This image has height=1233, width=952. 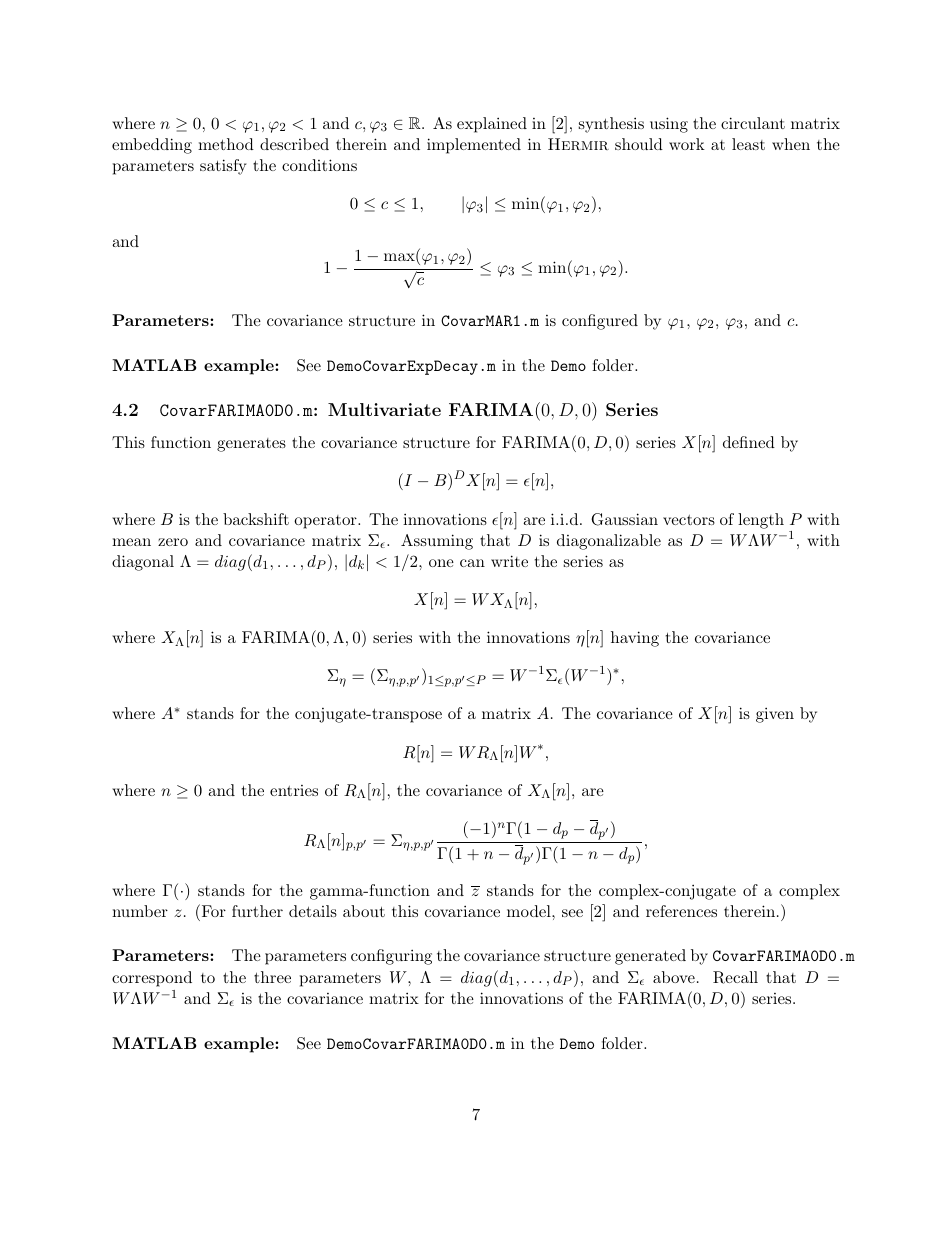 I want to click on can, so click(x=472, y=563).
